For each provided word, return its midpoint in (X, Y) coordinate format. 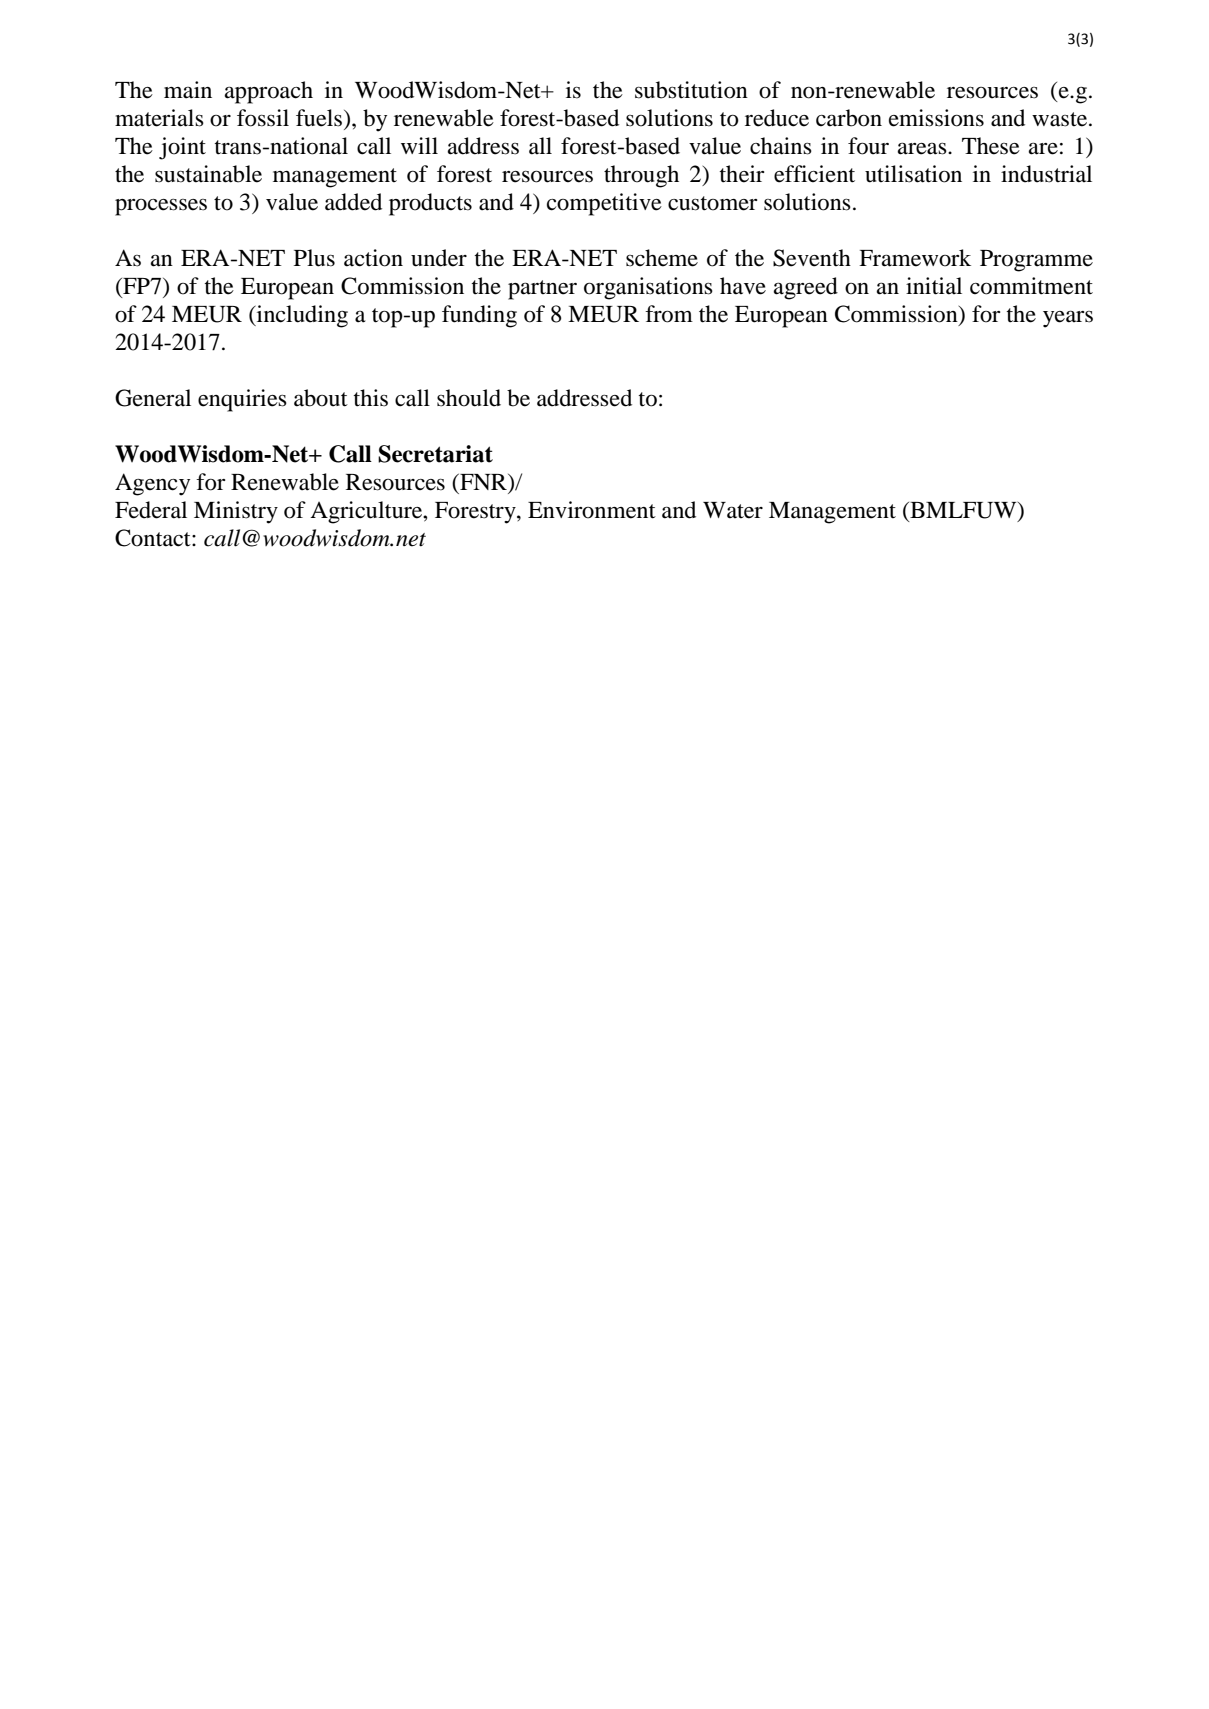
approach (269, 92)
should (469, 398)
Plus (314, 258)
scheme (662, 258)
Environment (592, 510)
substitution (691, 90)
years (1068, 319)
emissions (936, 118)
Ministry (236, 512)
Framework (915, 258)
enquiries (242, 400)
